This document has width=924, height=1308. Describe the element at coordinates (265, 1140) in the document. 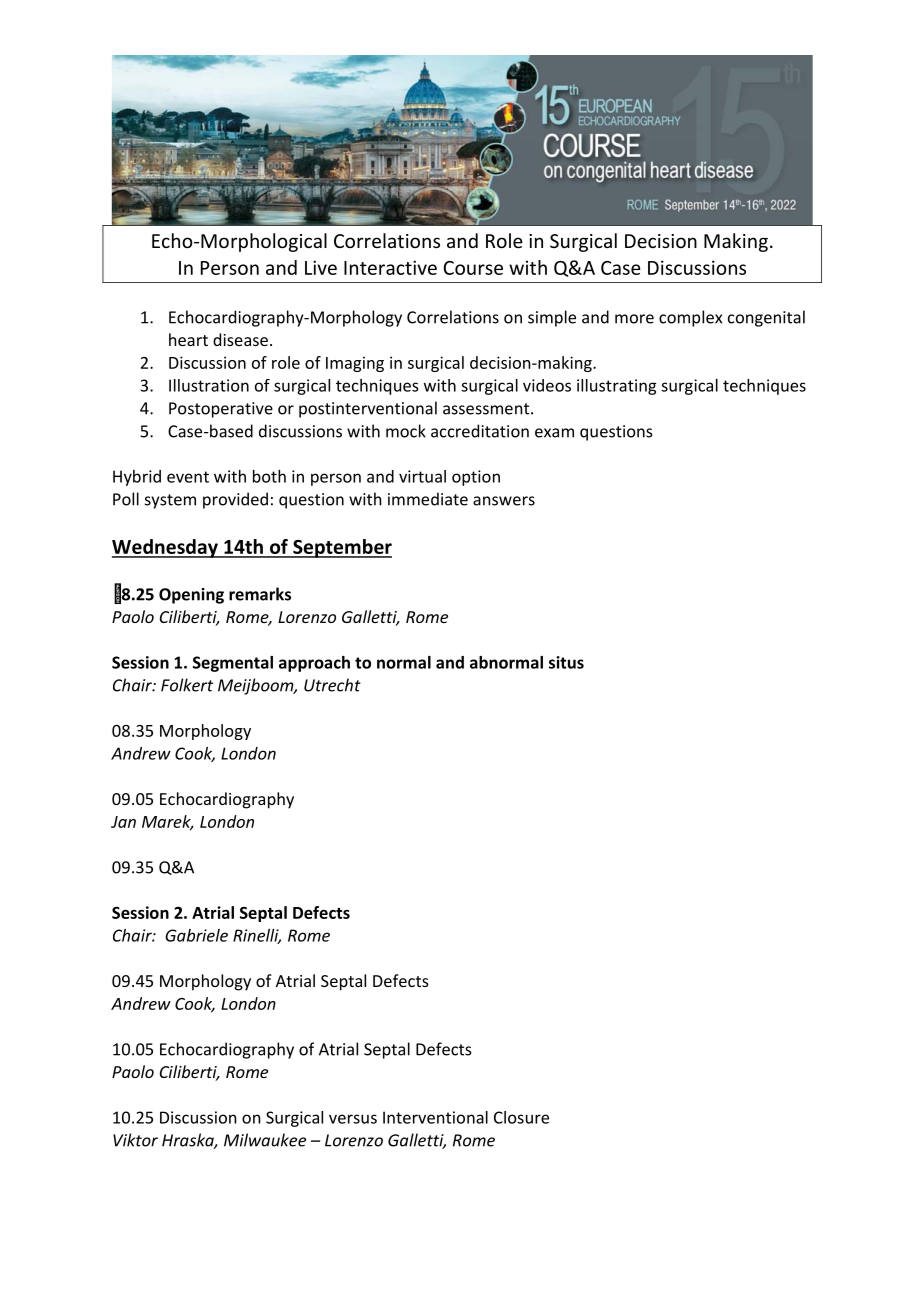

I see `Milwaukee` at that location.
